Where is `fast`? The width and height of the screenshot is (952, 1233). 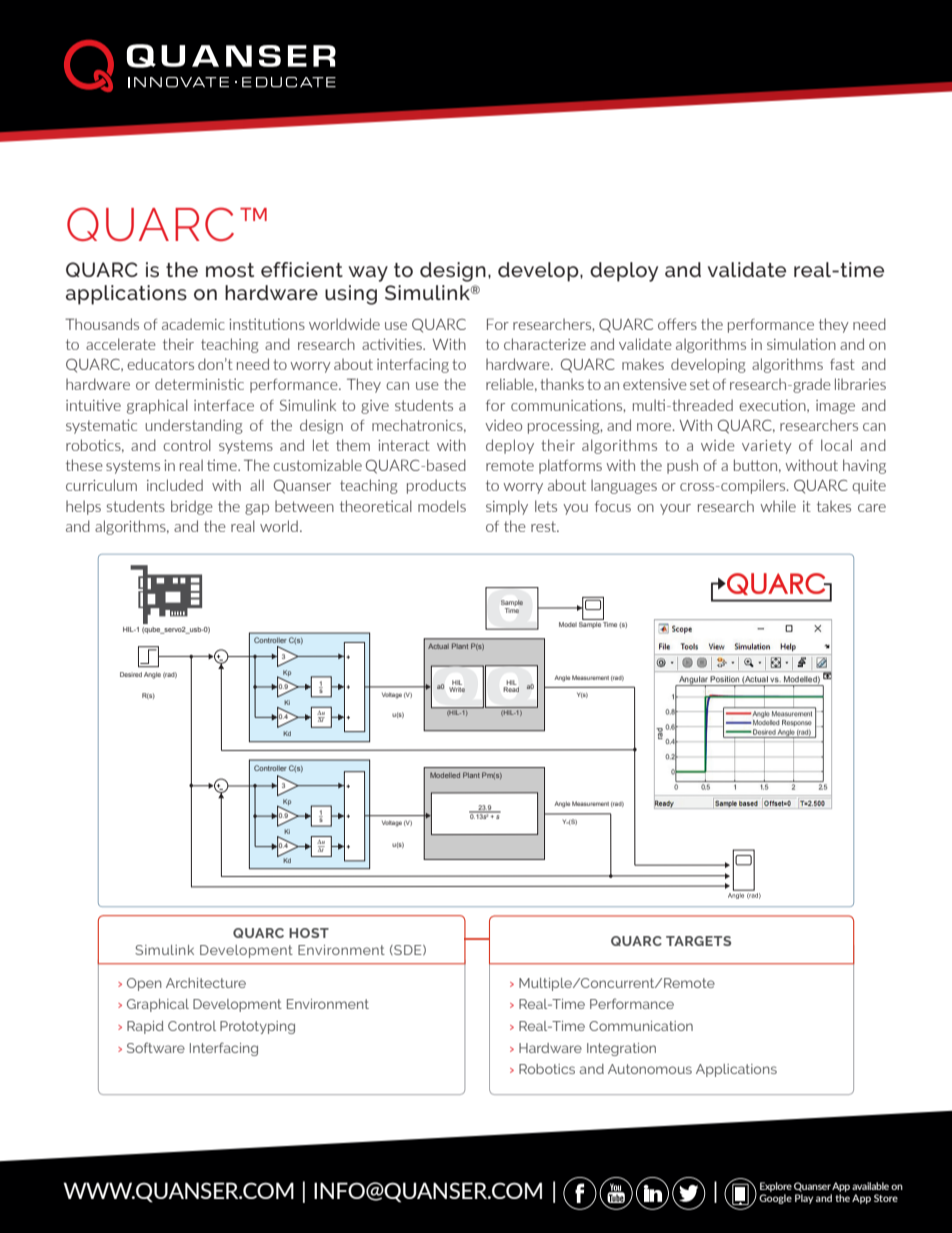
fast is located at coordinates (842, 364).
